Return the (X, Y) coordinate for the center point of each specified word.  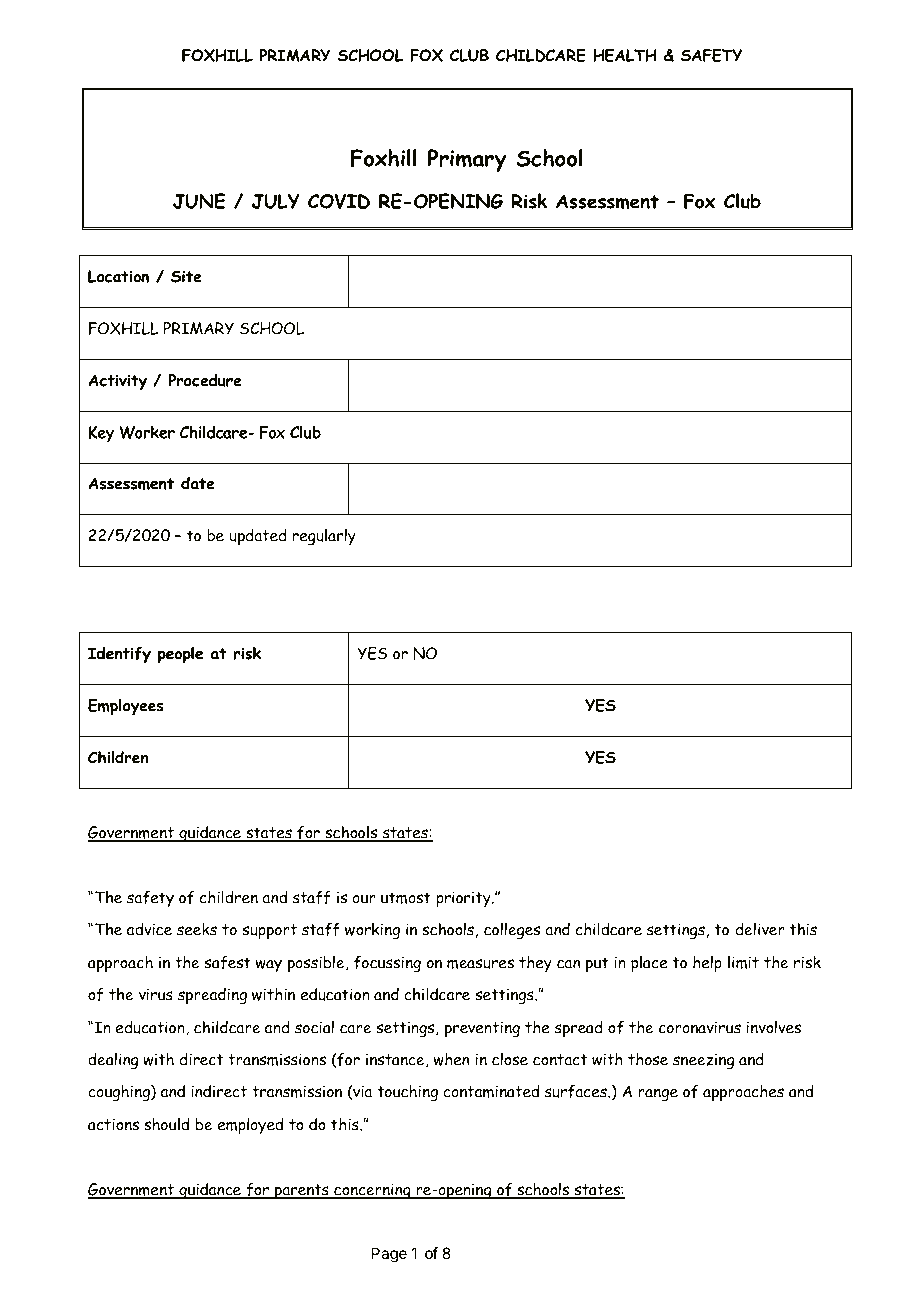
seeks (197, 929)
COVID (339, 201)
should (166, 1124)
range (658, 1095)
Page (389, 1255)
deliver (760, 929)
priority (464, 899)
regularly (324, 537)
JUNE (199, 201)
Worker (147, 432)
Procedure (205, 380)
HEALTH (625, 55)
